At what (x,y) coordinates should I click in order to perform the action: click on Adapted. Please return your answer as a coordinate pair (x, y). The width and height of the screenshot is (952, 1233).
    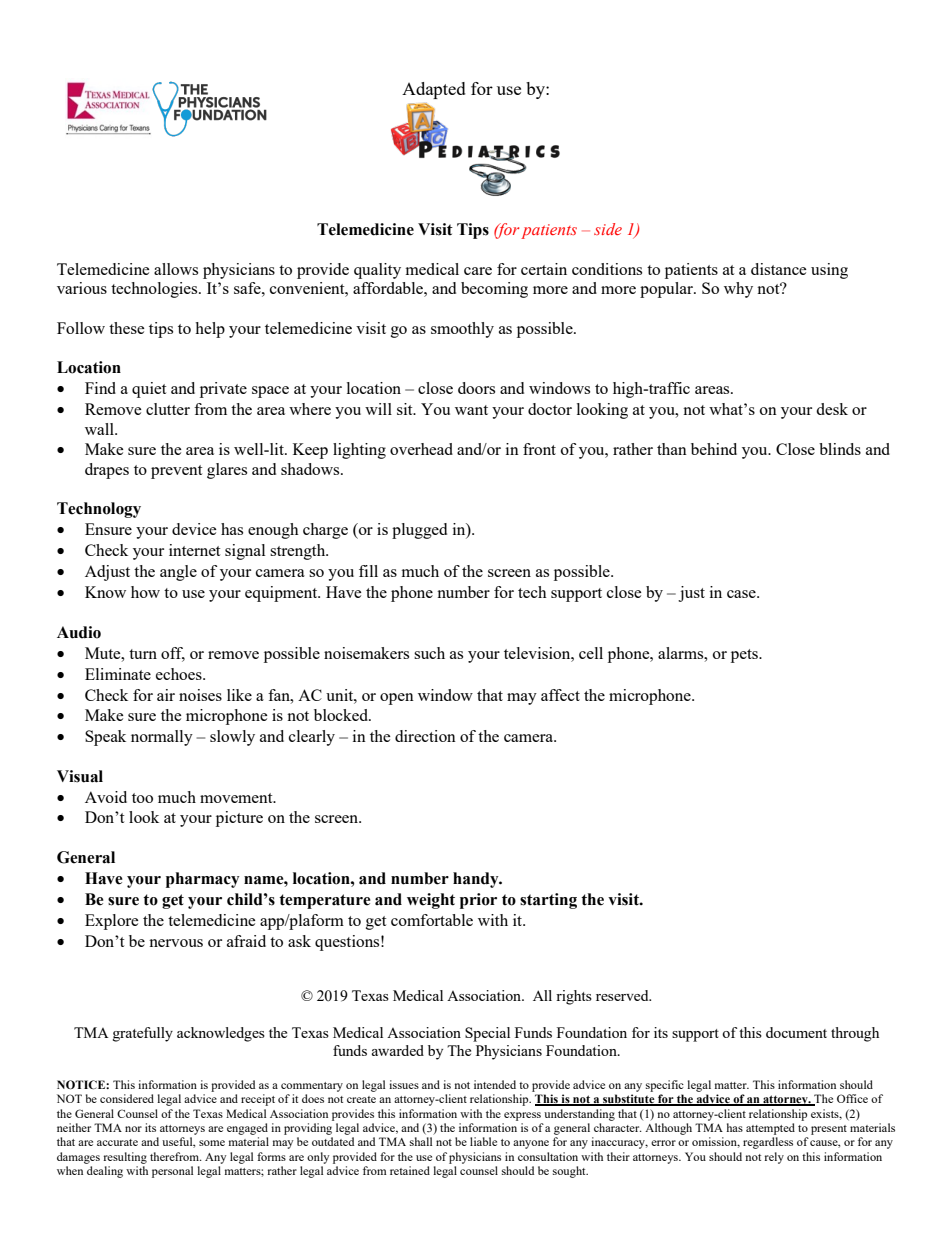
    Looking at the image, I should click on (434, 90).
